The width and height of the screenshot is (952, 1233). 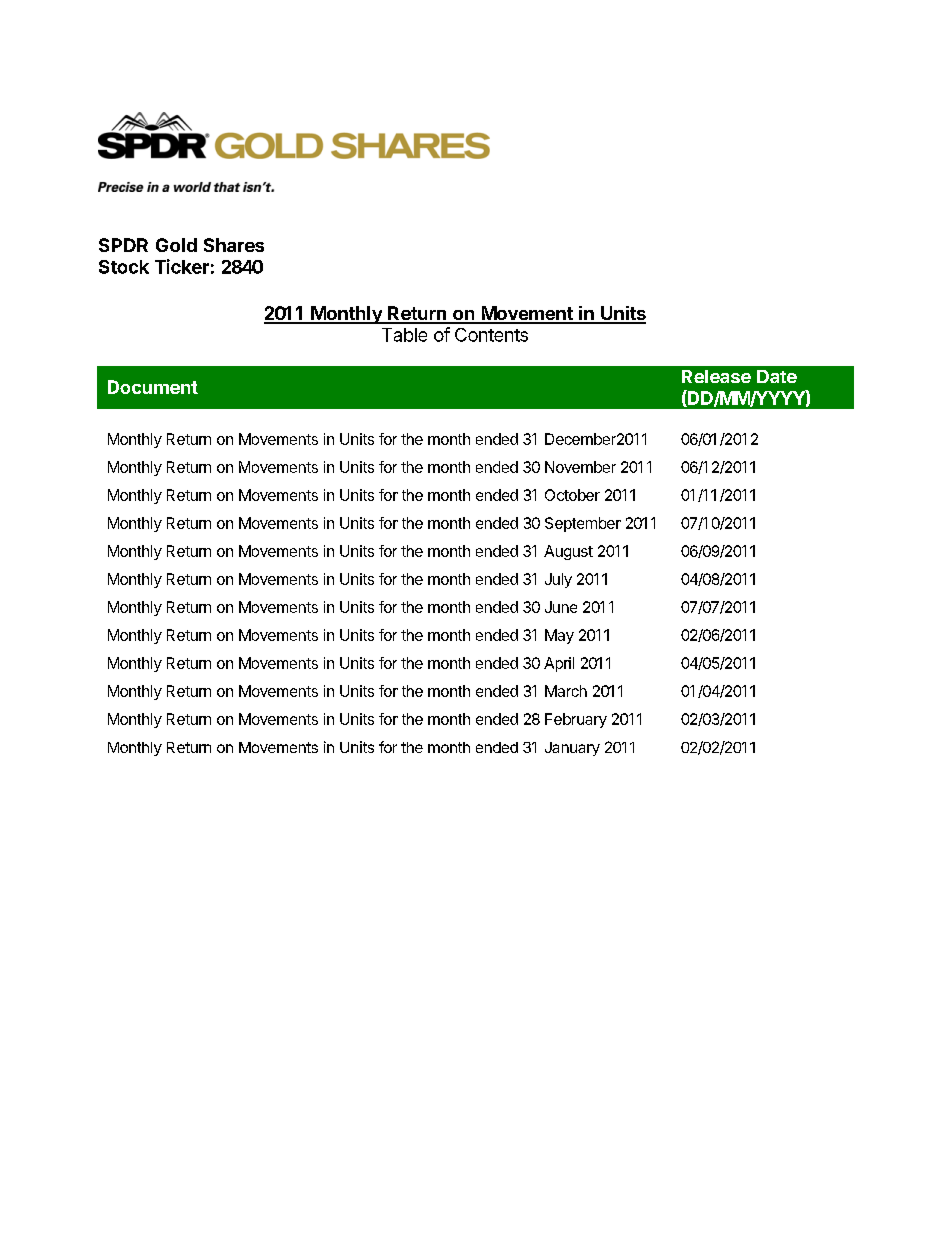 I want to click on October, so click(x=572, y=495).
